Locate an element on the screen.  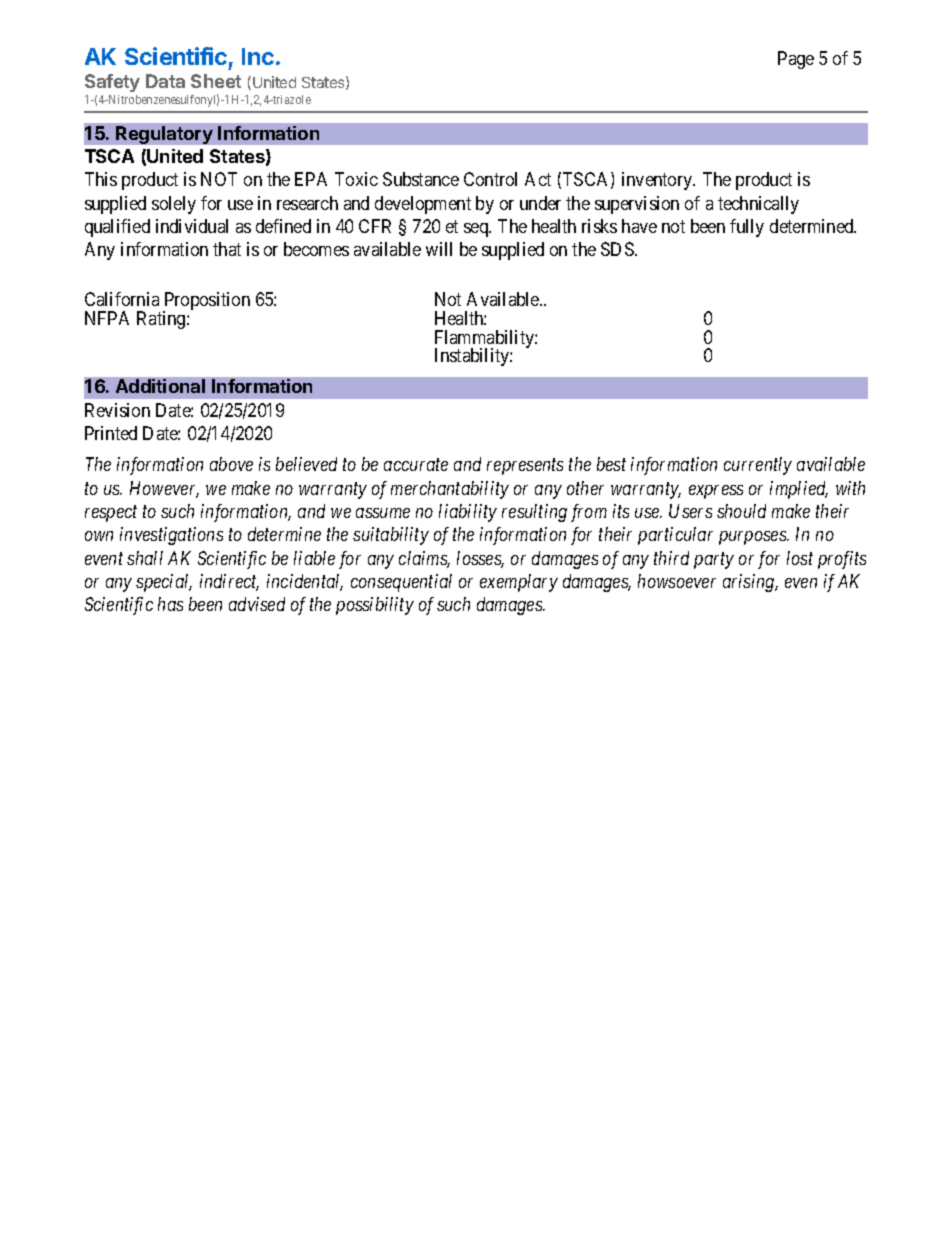
Page is located at coordinates (796, 60).
